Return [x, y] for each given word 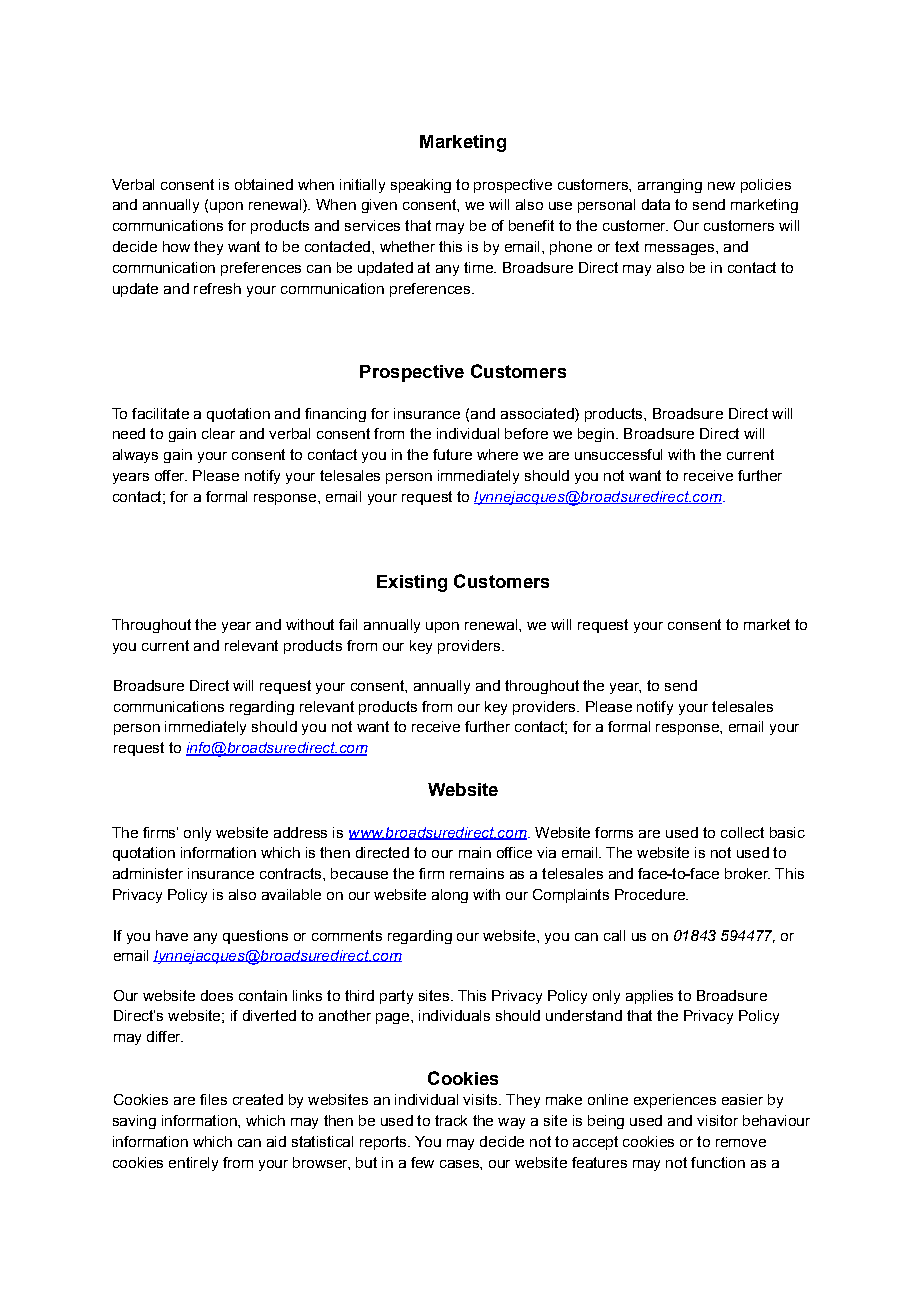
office [514, 852]
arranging [670, 186]
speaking [421, 186]
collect [742, 832]
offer [171, 475]
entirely [193, 1164]
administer [148, 873]
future [452, 454]
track [451, 1120]
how [176, 246]
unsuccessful [618, 454]
